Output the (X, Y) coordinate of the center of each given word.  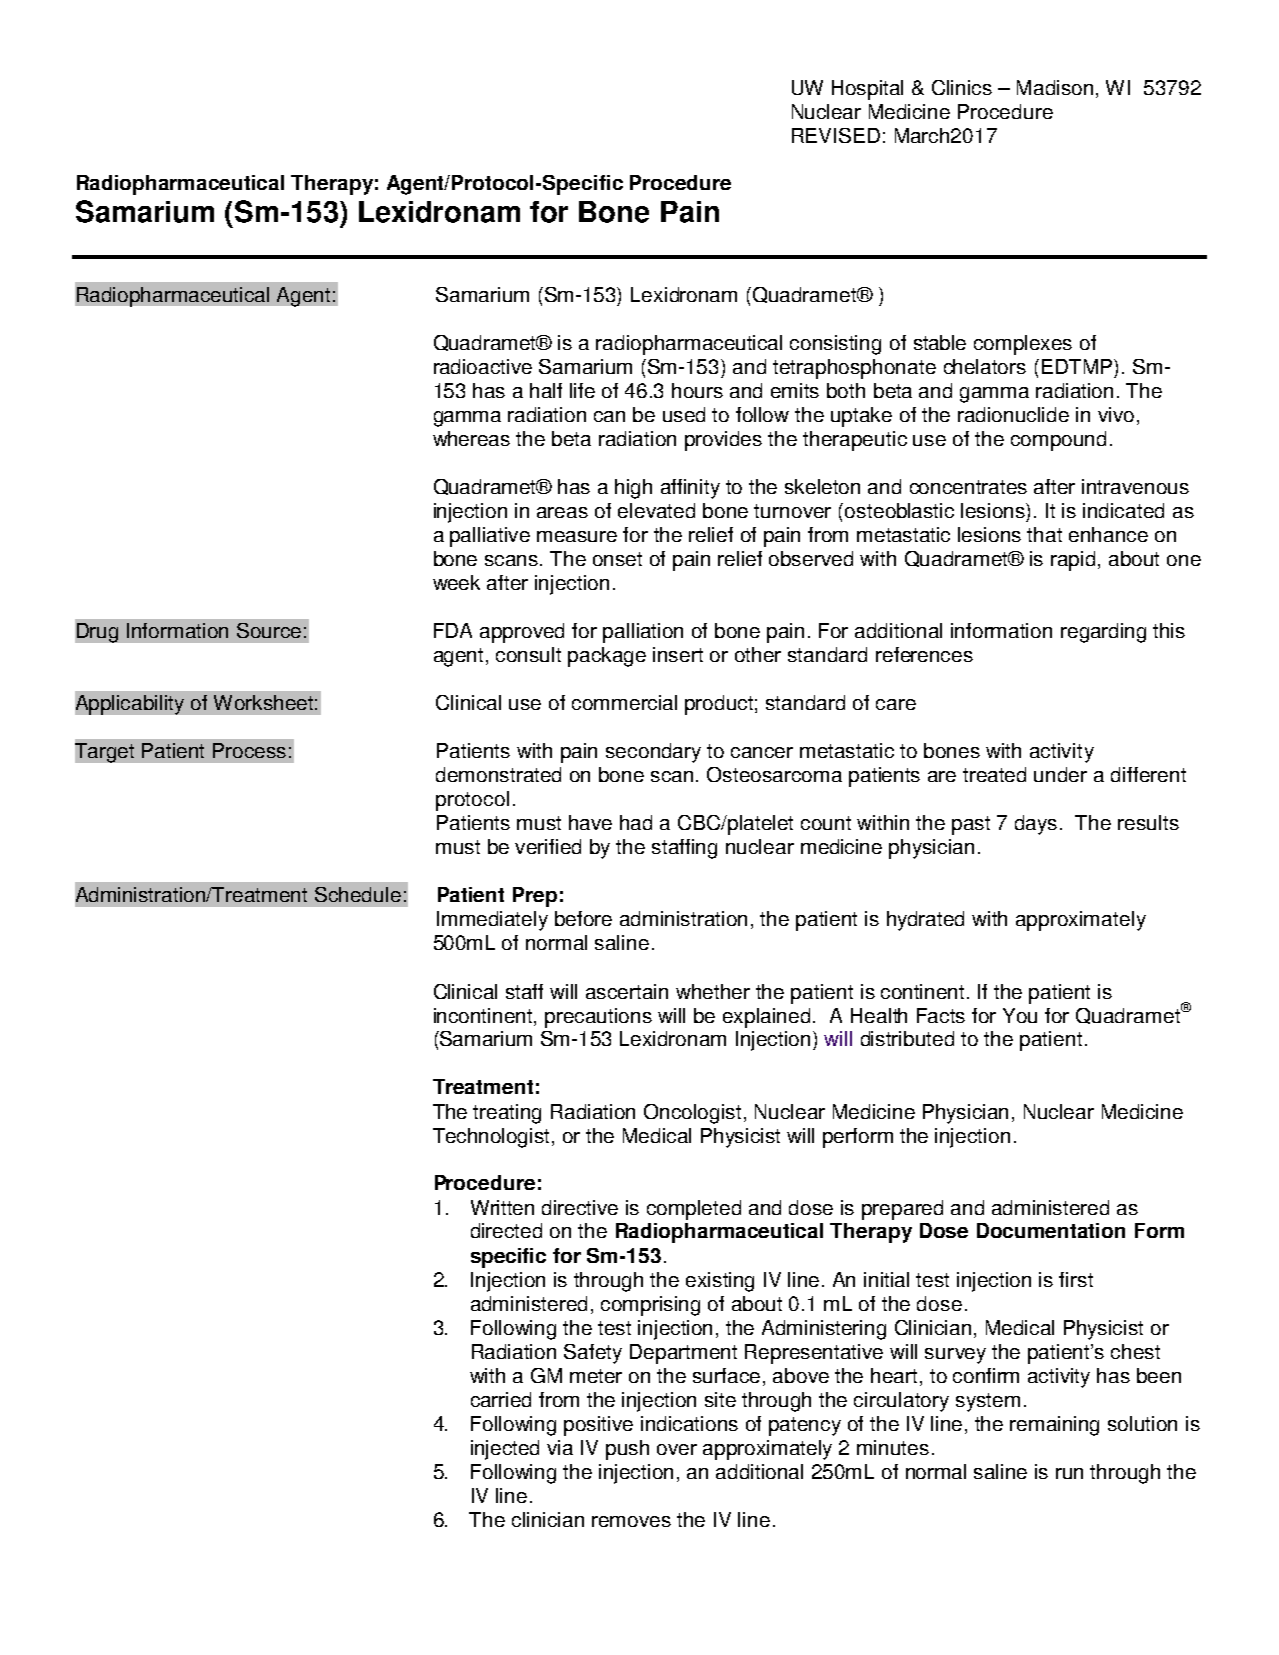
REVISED (836, 135)
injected (505, 1450)
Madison (1055, 87)
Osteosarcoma (774, 774)
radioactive (483, 366)
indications (689, 1423)
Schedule (358, 894)
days (1036, 825)
